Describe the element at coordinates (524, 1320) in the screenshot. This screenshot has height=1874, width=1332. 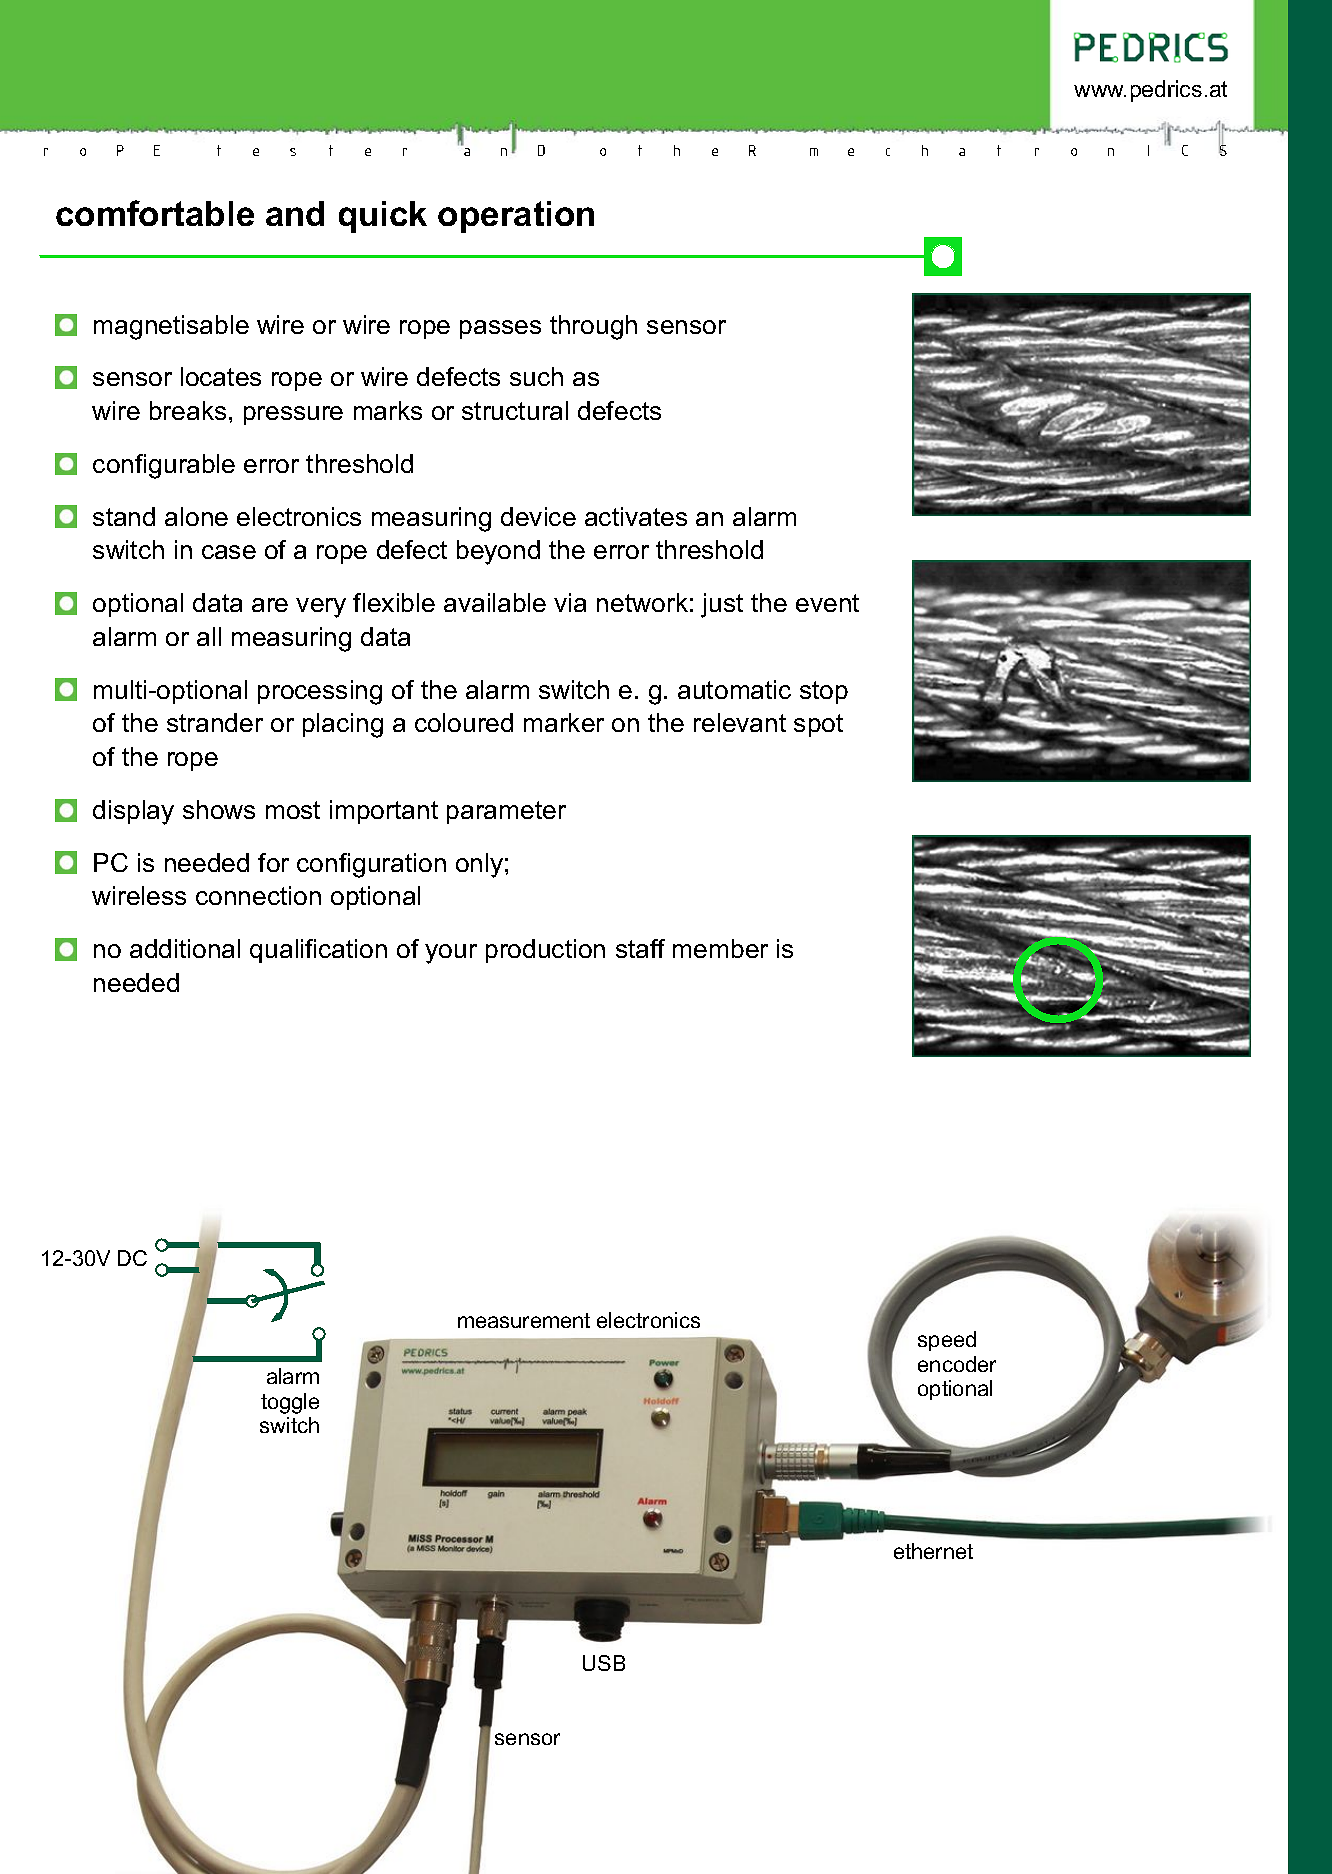
I see `measurement` at that location.
